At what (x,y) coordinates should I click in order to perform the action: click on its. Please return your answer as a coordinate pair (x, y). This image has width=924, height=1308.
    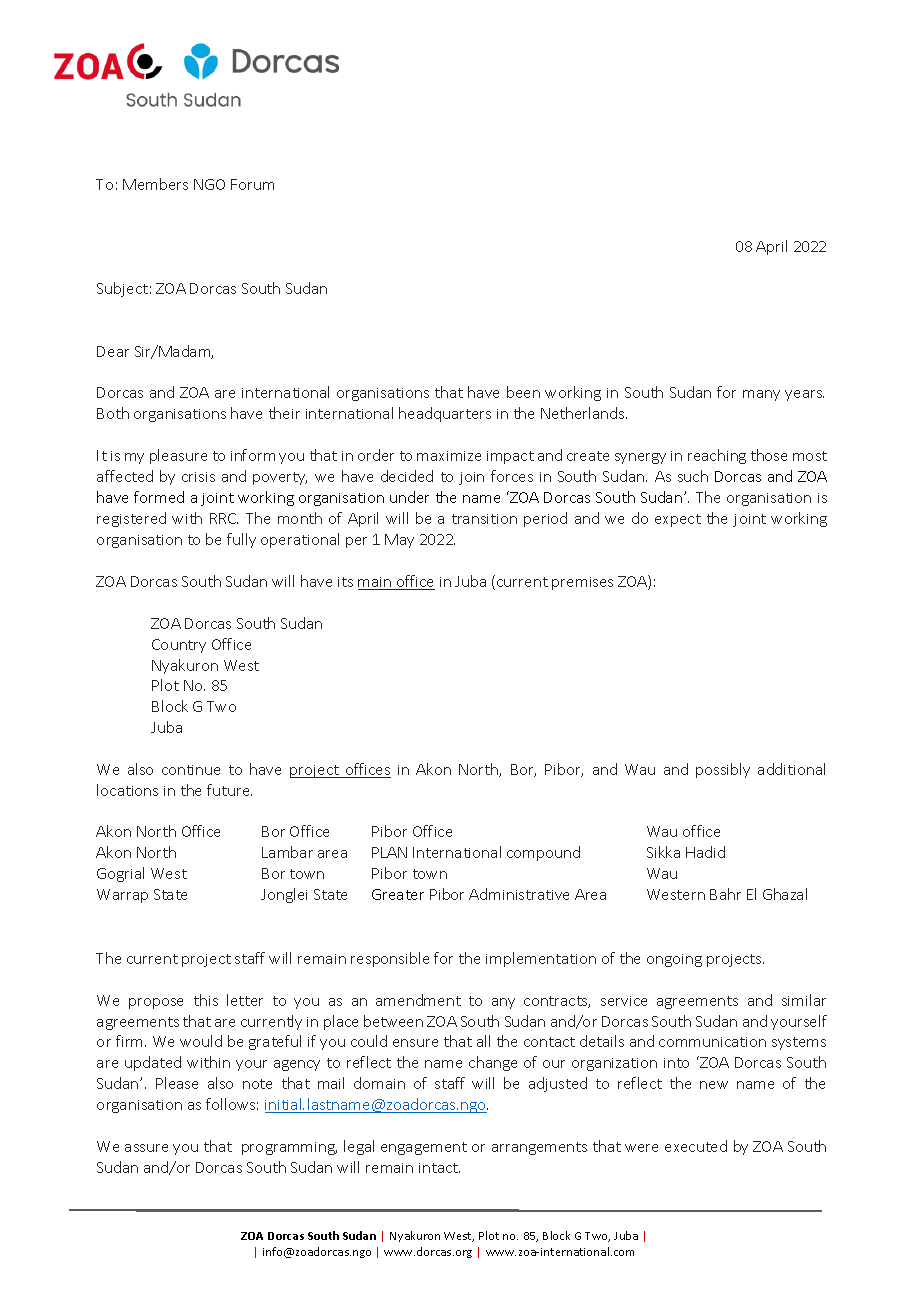
    Looking at the image, I should click on (345, 582).
